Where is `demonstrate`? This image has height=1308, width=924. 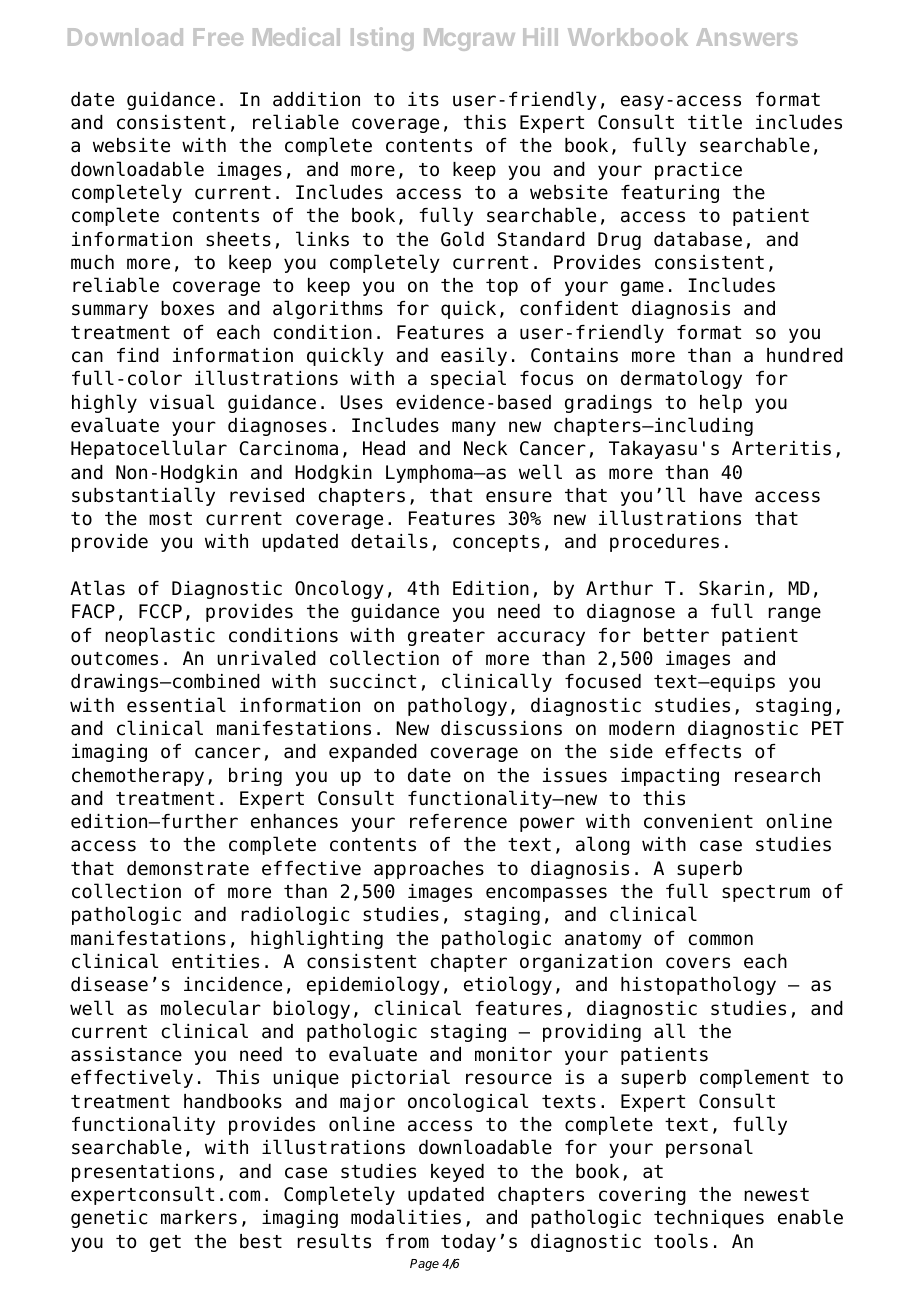
demonstrate is located at coordinates (188, 868).
